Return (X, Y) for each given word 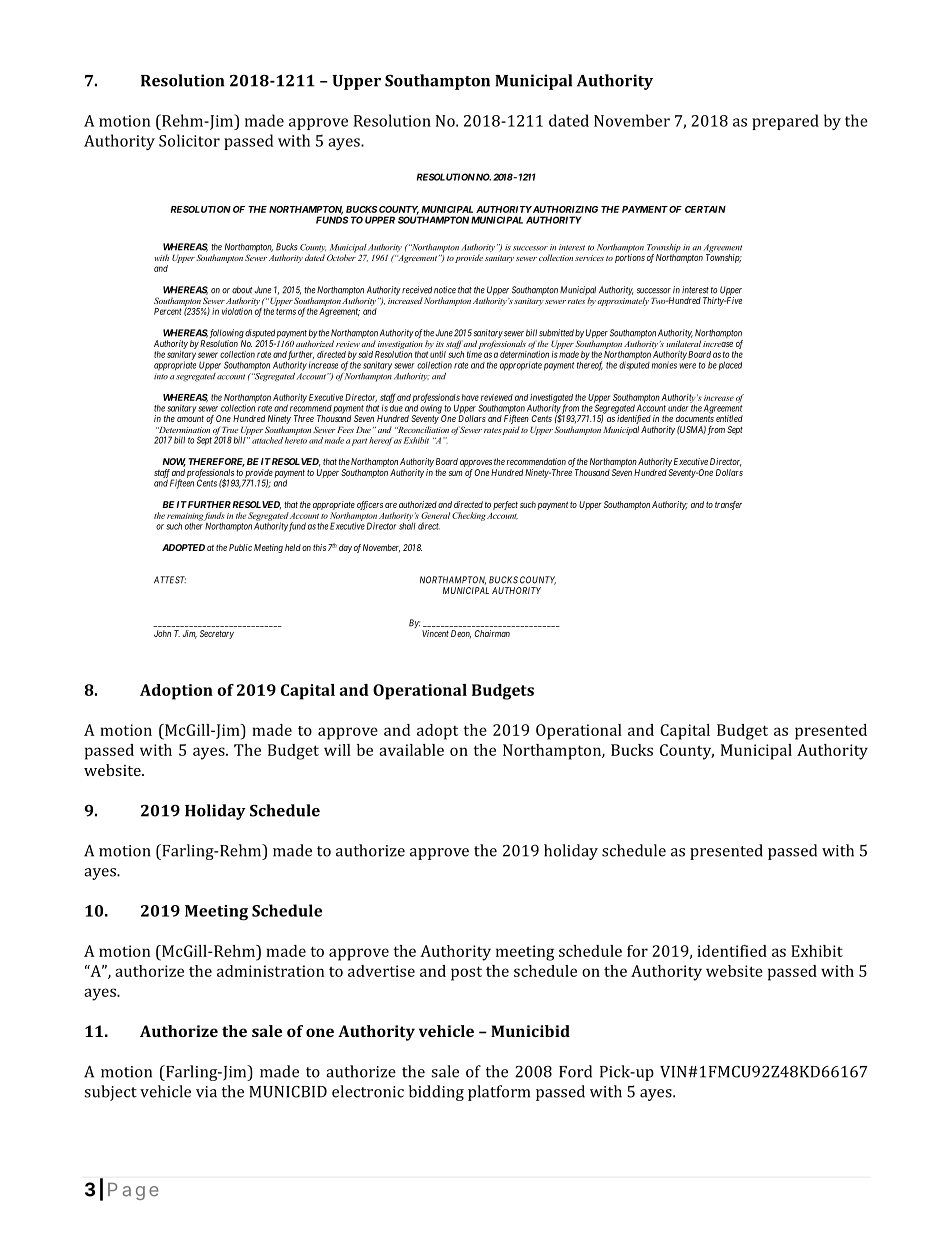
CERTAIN (705, 209)
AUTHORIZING (564, 209)
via (206, 1092)
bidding (436, 1093)
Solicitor (189, 140)
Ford (575, 1071)
